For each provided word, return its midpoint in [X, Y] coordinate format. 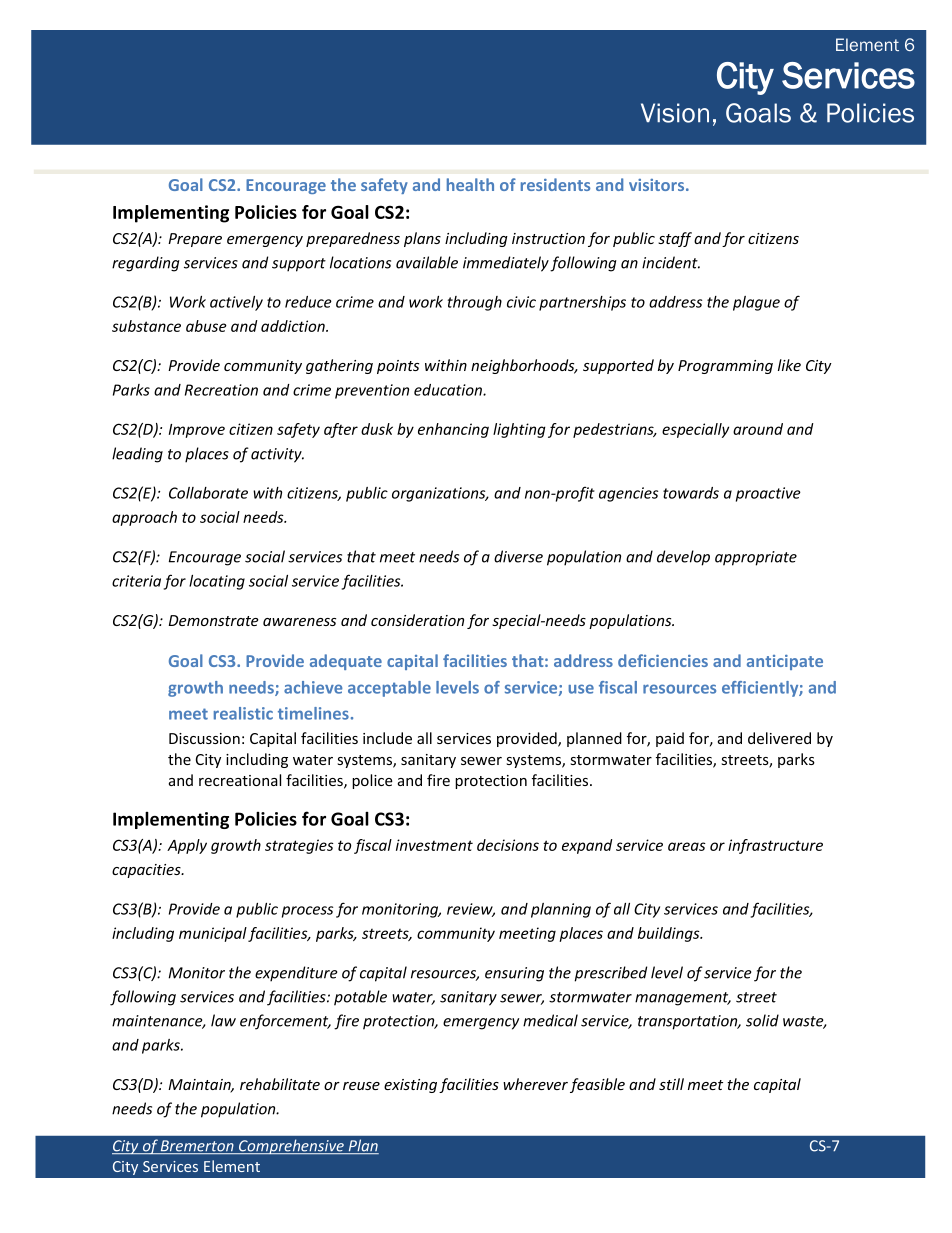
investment [434, 845]
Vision [675, 113]
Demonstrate [214, 620]
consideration [417, 620]
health [470, 184]
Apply [187, 846]
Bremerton [197, 1147]
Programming [725, 367]
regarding [146, 264]
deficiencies [663, 660]
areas [687, 846]
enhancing [453, 430]
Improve [197, 431]
